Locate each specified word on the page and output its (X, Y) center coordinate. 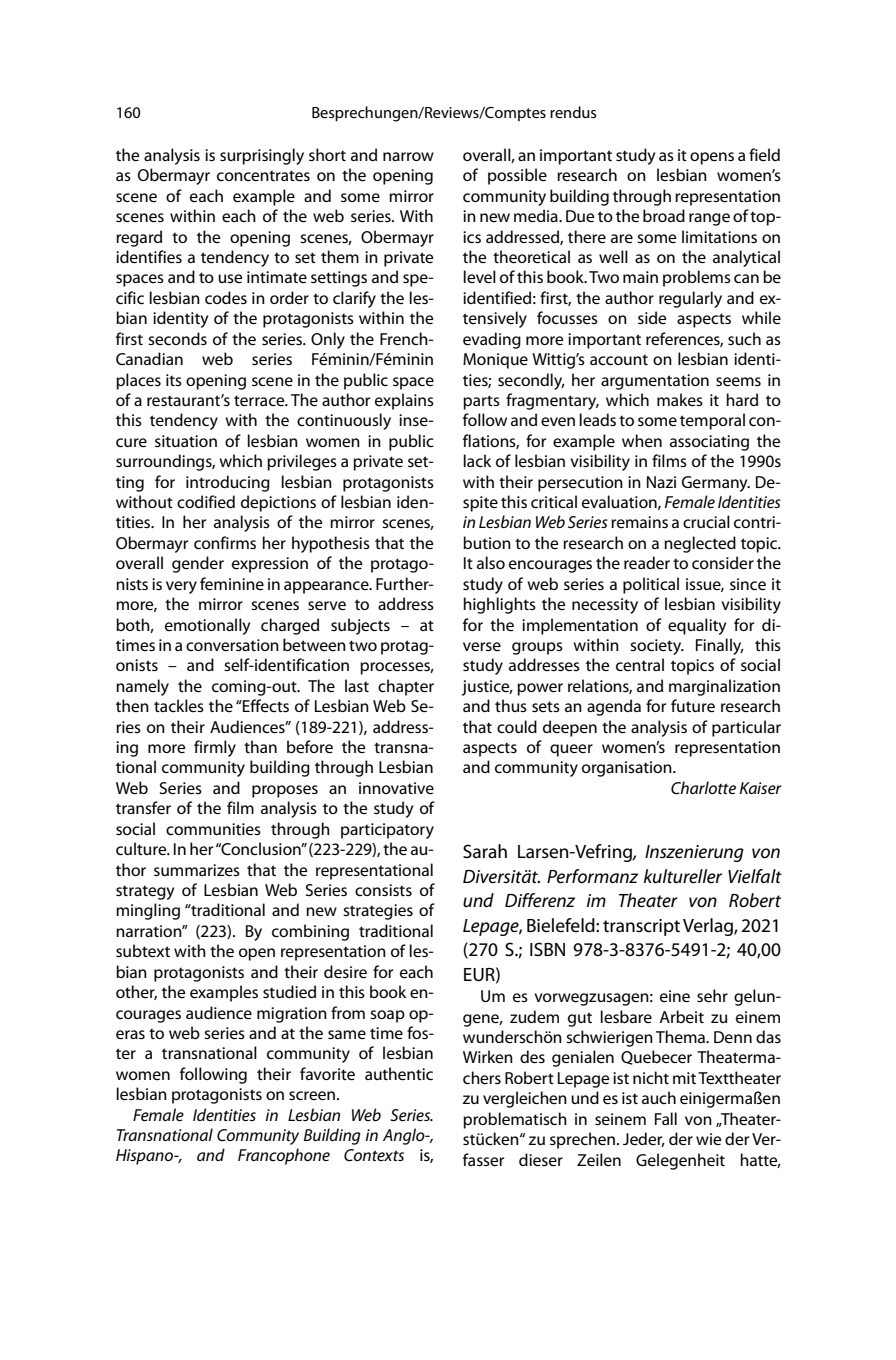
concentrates (263, 175)
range (709, 219)
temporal (712, 421)
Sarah (485, 851)
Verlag (709, 927)
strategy (145, 893)
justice (487, 688)
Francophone (284, 1156)
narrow (408, 156)
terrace (260, 400)
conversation (232, 645)
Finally (720, 646)
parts (481, 402)
